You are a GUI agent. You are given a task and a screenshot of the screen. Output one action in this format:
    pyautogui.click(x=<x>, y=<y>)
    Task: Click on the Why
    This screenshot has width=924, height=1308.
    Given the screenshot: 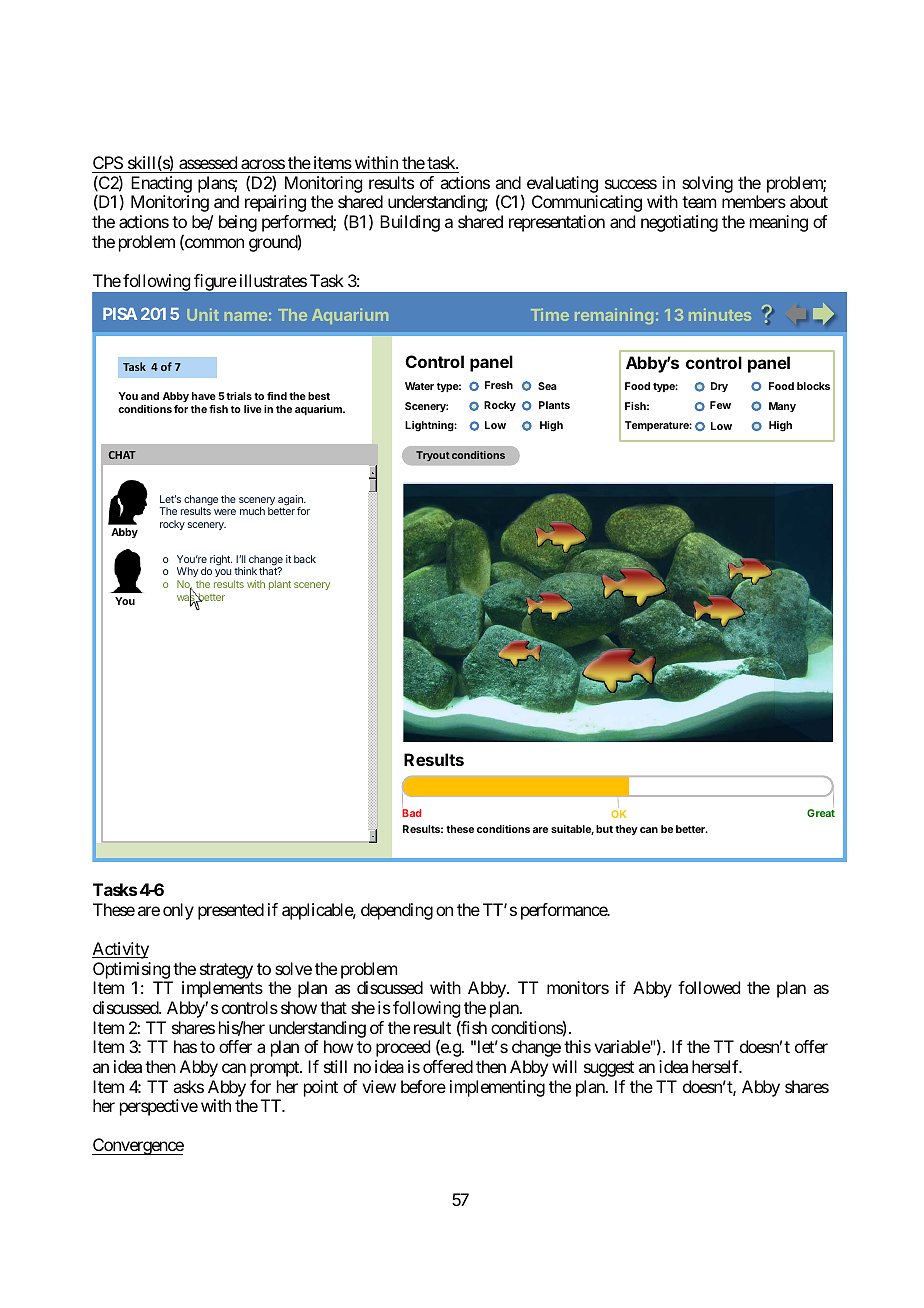 What is the action you would take?
    pyautogui.click(x=187, y=574)
